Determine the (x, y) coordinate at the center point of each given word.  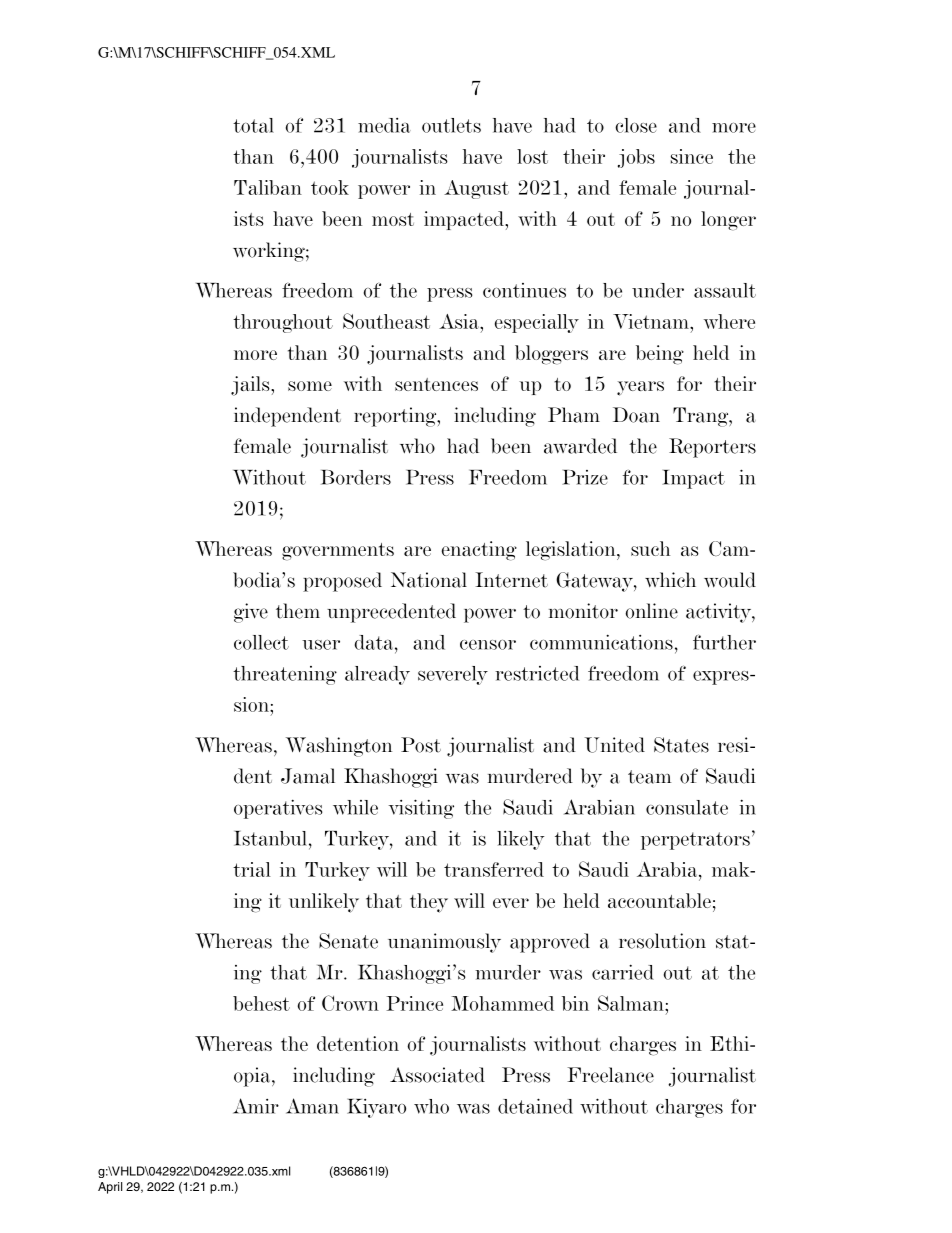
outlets (451, 125)
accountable (659, 900)
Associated (437, 1075)
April (110, 1188)
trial (252, 869)
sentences (436, 384)
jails (251, 386)
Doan (636, 415)
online (651, 611)
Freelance (610, 1075)
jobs (636, 158)
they (429, 903)
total (253, 125)
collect (261, 642)
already (377, 675)
